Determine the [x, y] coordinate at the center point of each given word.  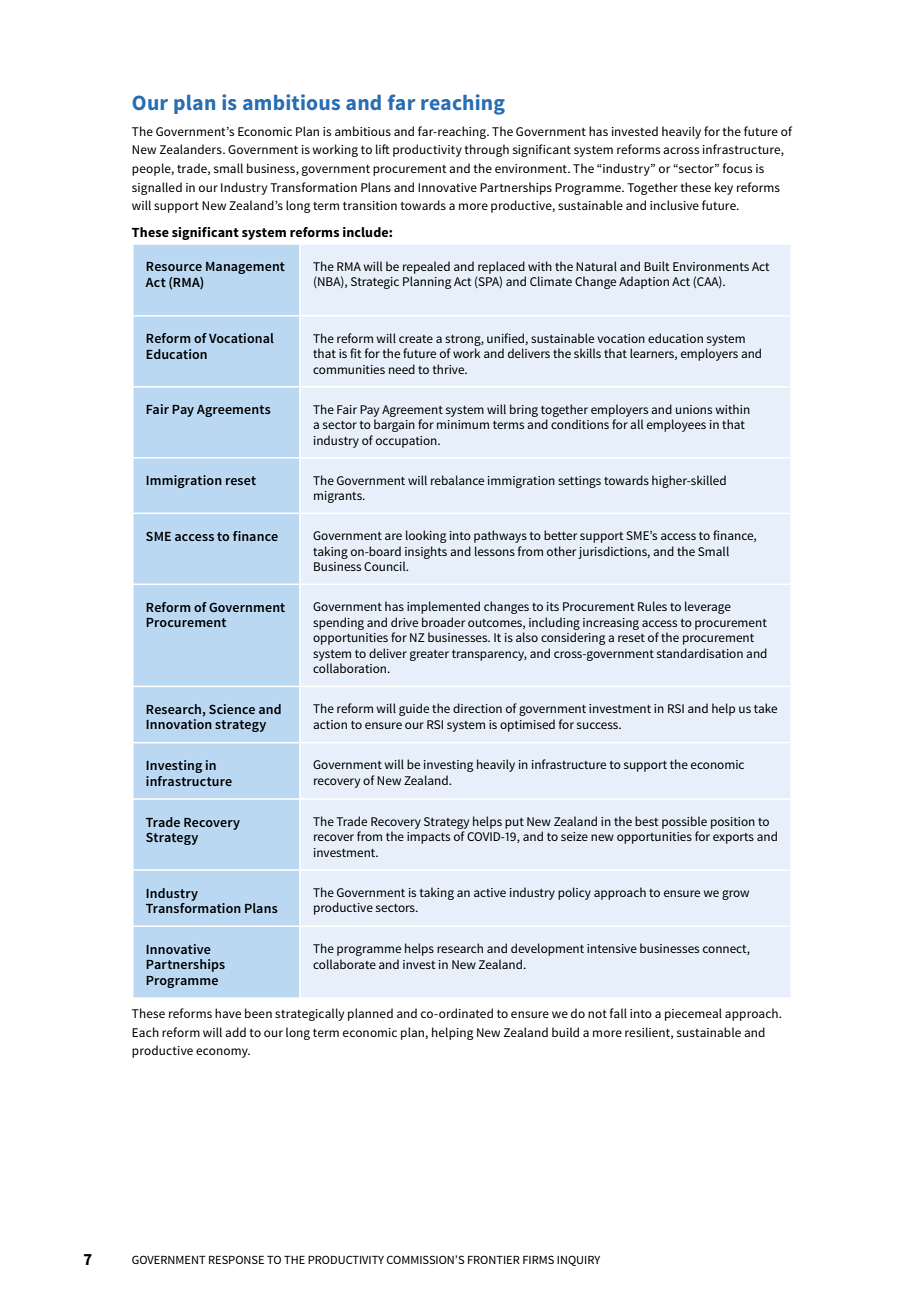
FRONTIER [494, 1259]
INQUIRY [578, 1260]
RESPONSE [236, 1259]
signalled [157, 188]
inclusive [674, 205]
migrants [339, 497]
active [490, 892]
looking [426, 536]
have [228, 1013]
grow [735, 895]
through [486, 150]
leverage [708, 607]
